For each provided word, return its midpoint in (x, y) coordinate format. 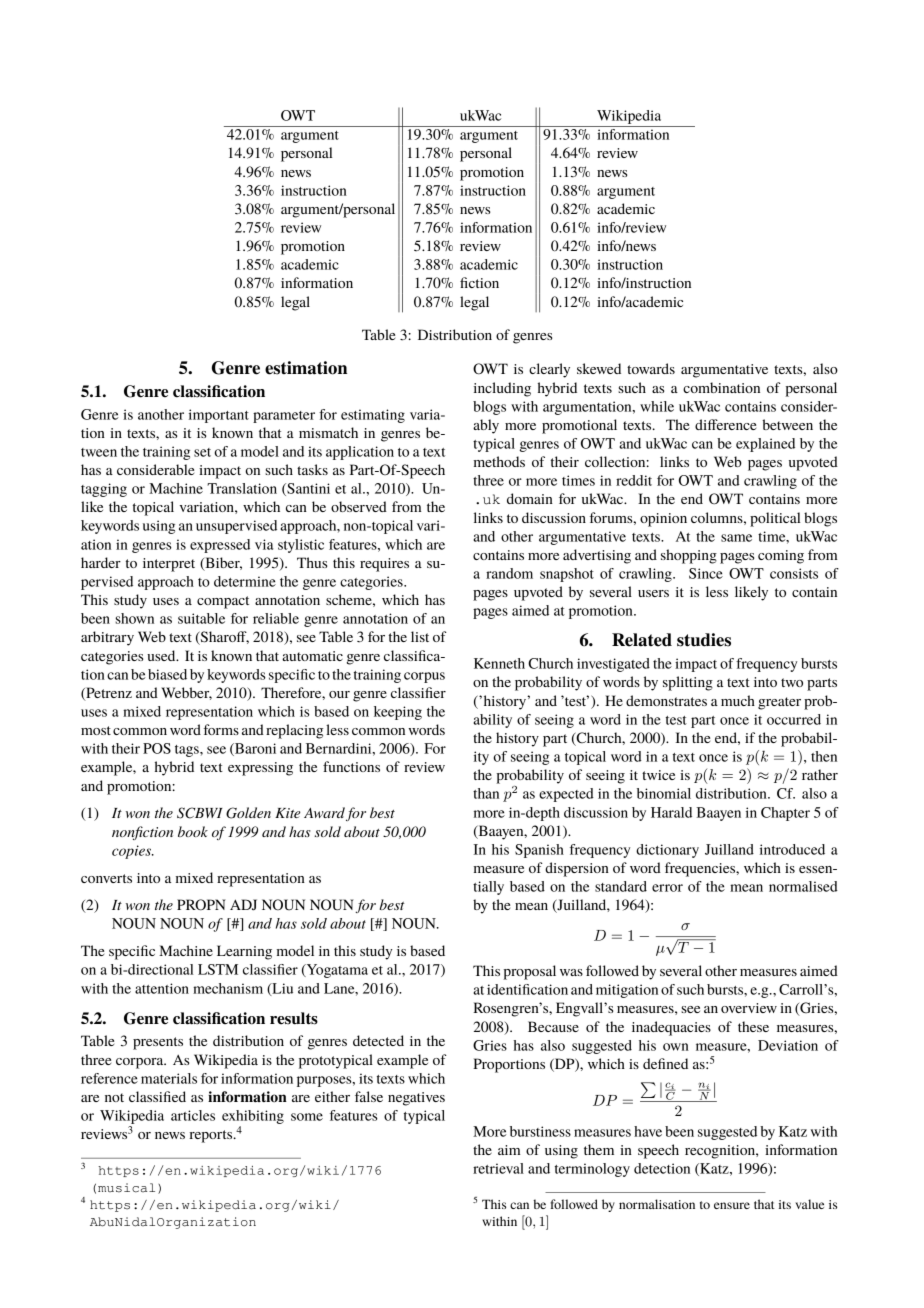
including (502, 389)
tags (188, 751)
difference (725, 424)
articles (193, 1115)
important (219, 416)
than (486, 793)
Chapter (785, 814)
